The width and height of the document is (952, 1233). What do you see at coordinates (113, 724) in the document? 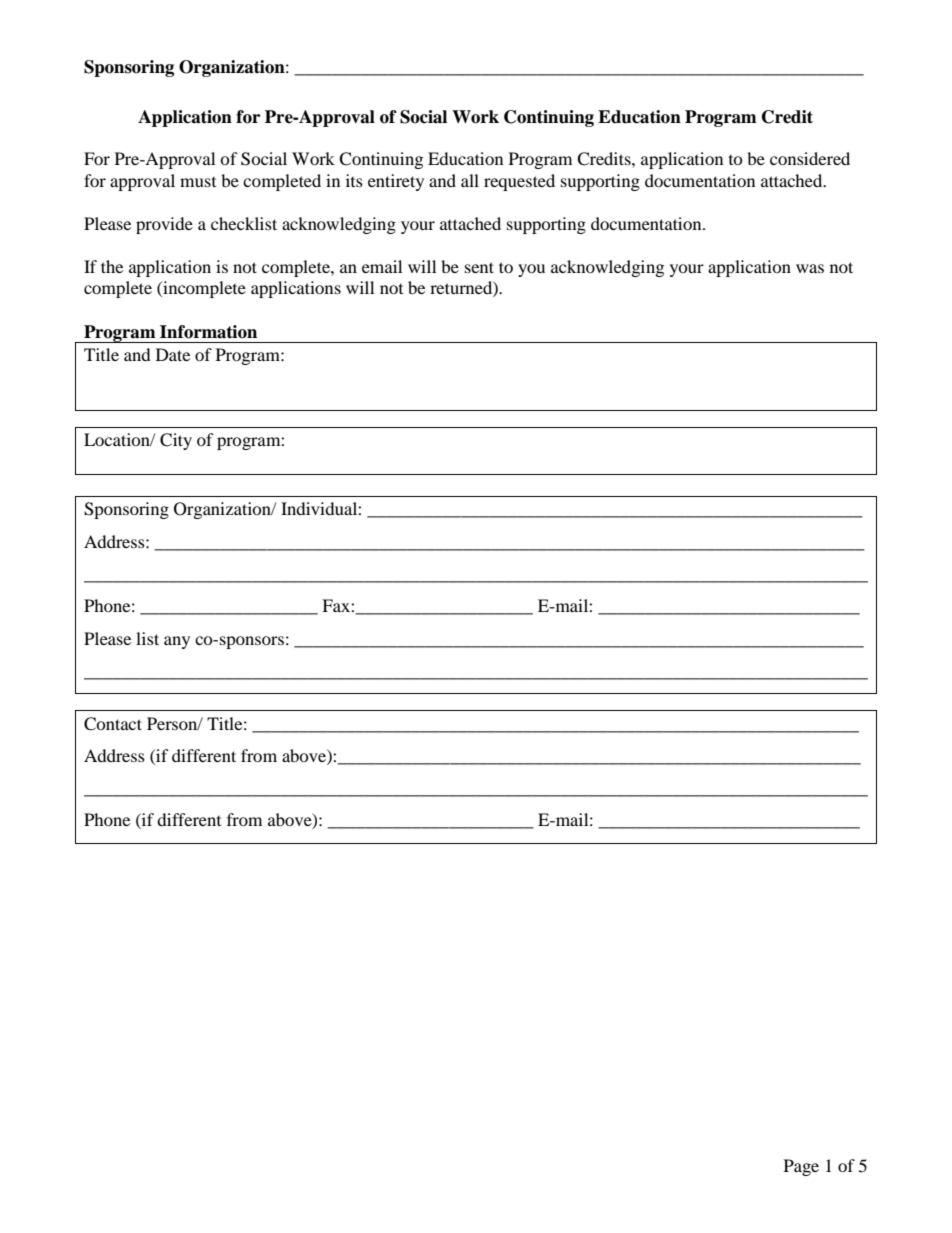
I see `Contact` at bounding box center [113, 724].
